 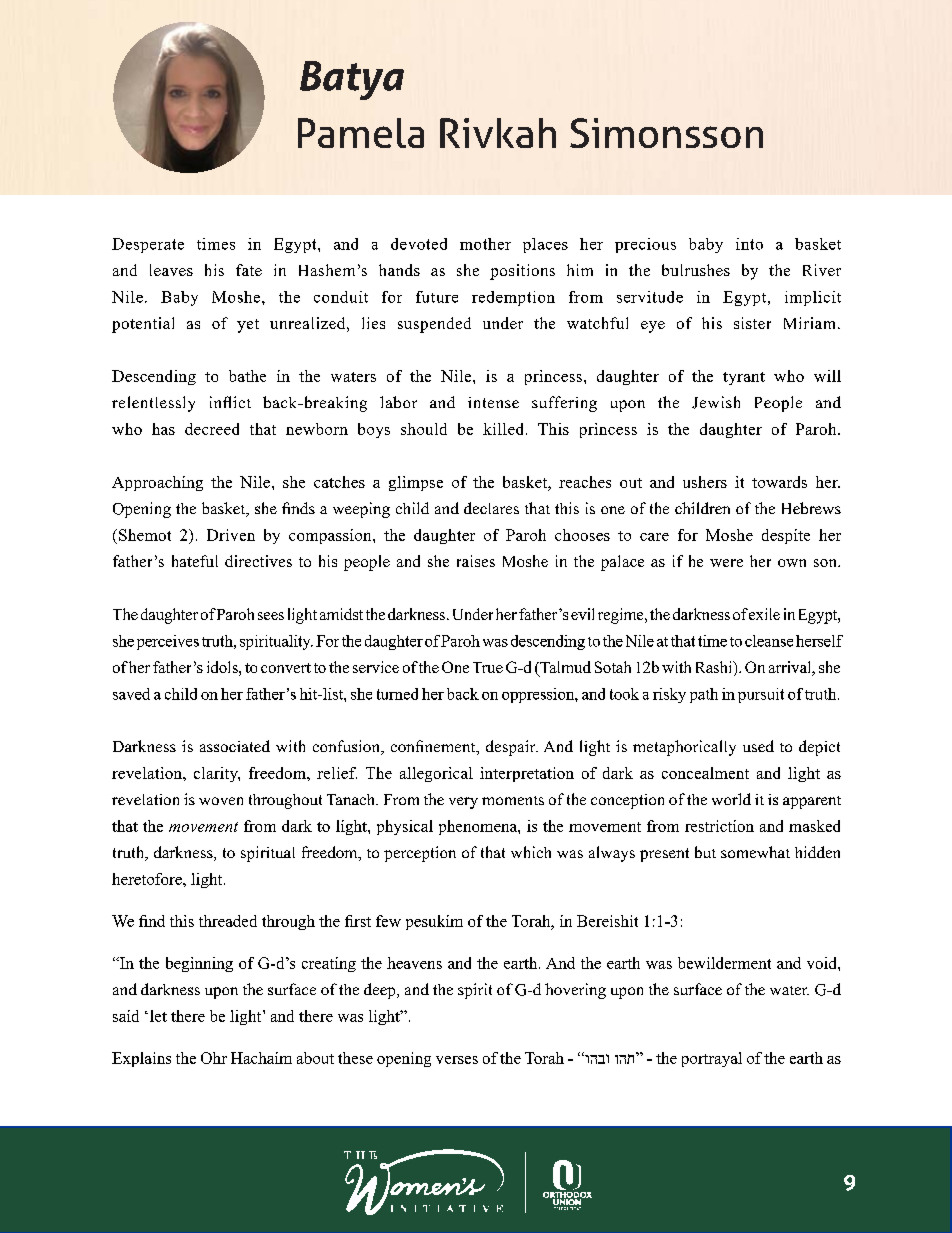 I want to click on very, so click(x=463, y=803).
